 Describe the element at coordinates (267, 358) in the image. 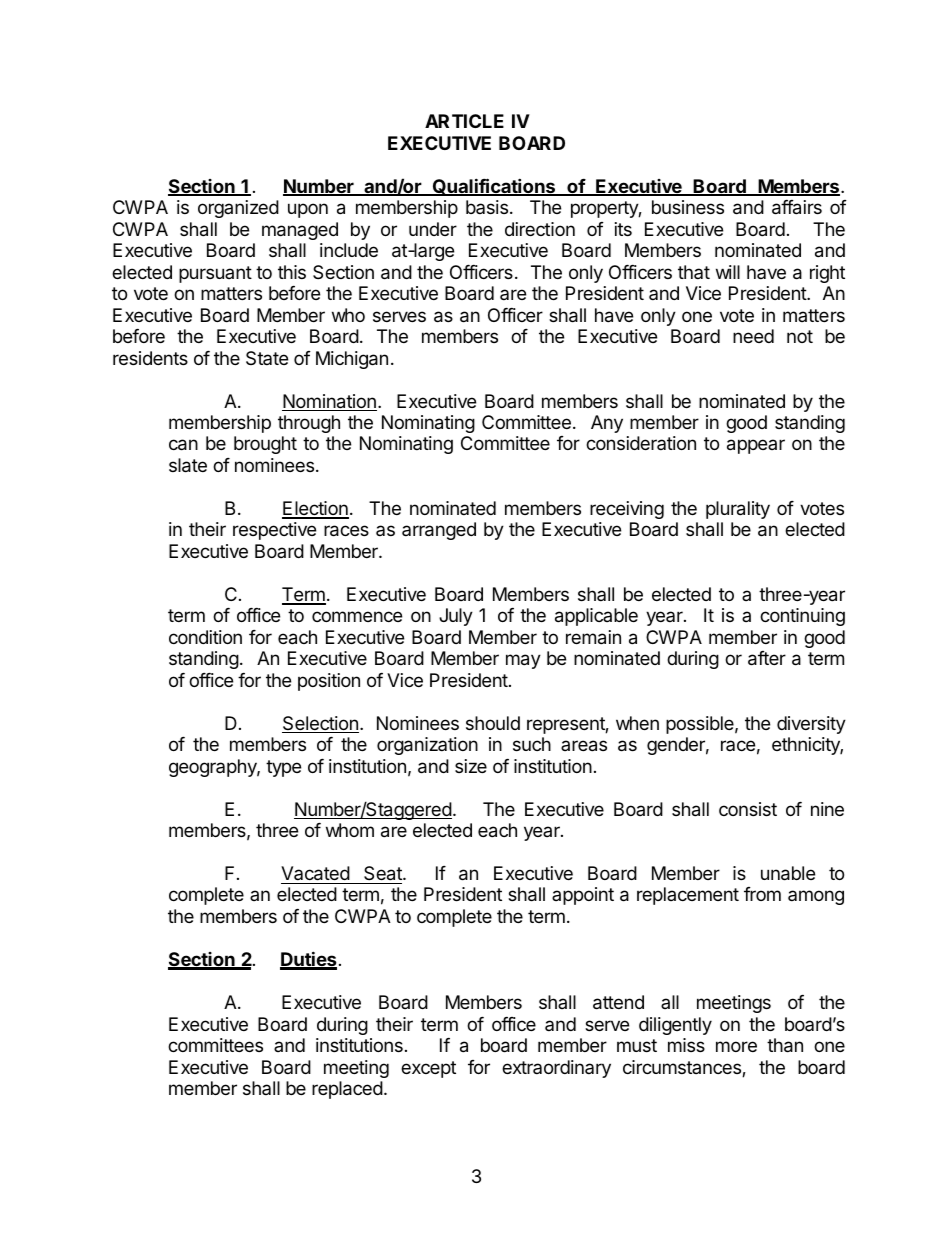

I see `State` at that location.
